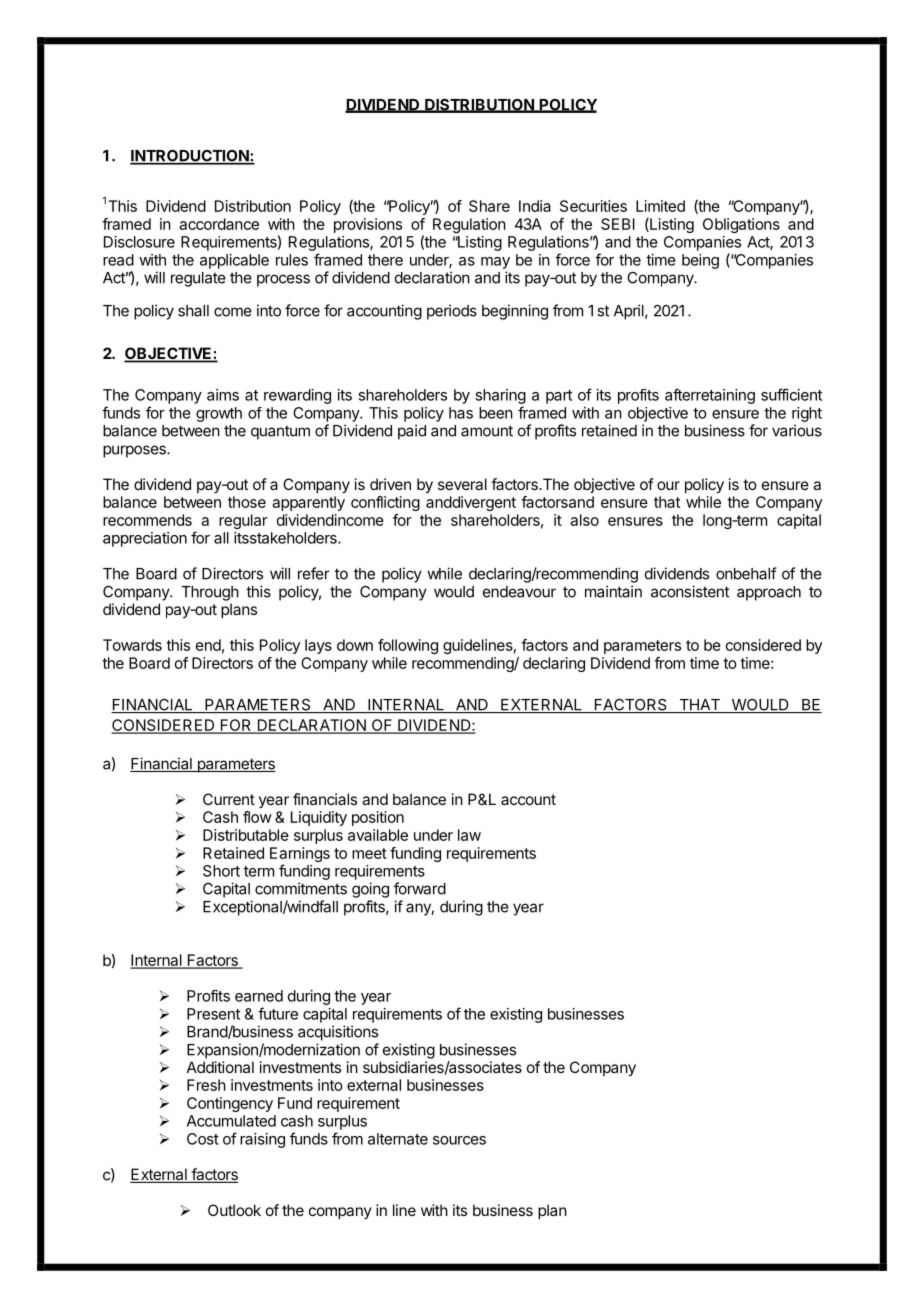 The height and width of the page is (1308, 924). I want to click on those, so click(247, 502).
